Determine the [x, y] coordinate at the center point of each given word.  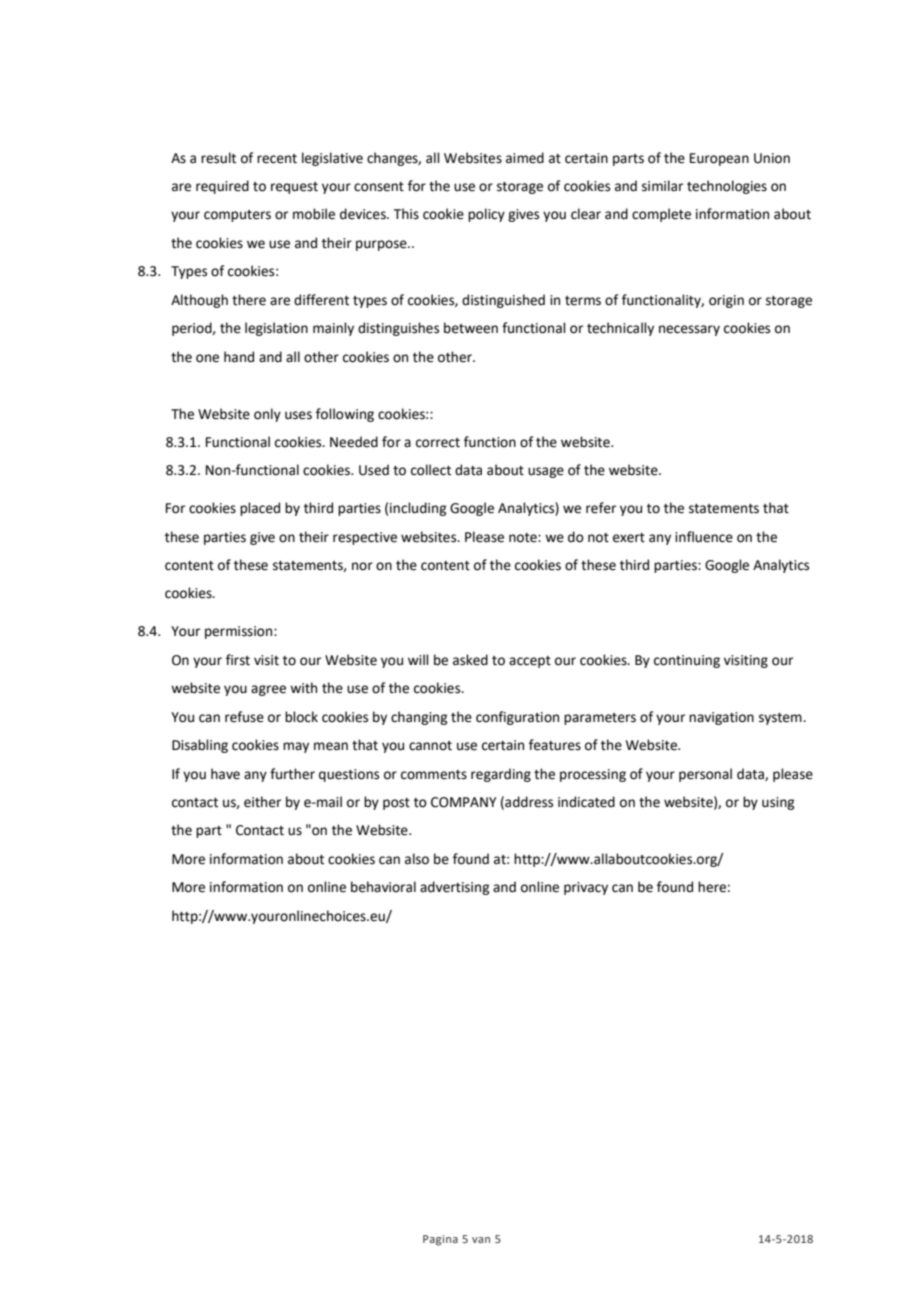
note [524, 538]
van [481, 1240]
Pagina [440, 1240]
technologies [727, 187]
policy [486, 215]
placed [260, 509]
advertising [454, 888]
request [294, 188]
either [262, 802]
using [778, 803]
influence [704, 537]
